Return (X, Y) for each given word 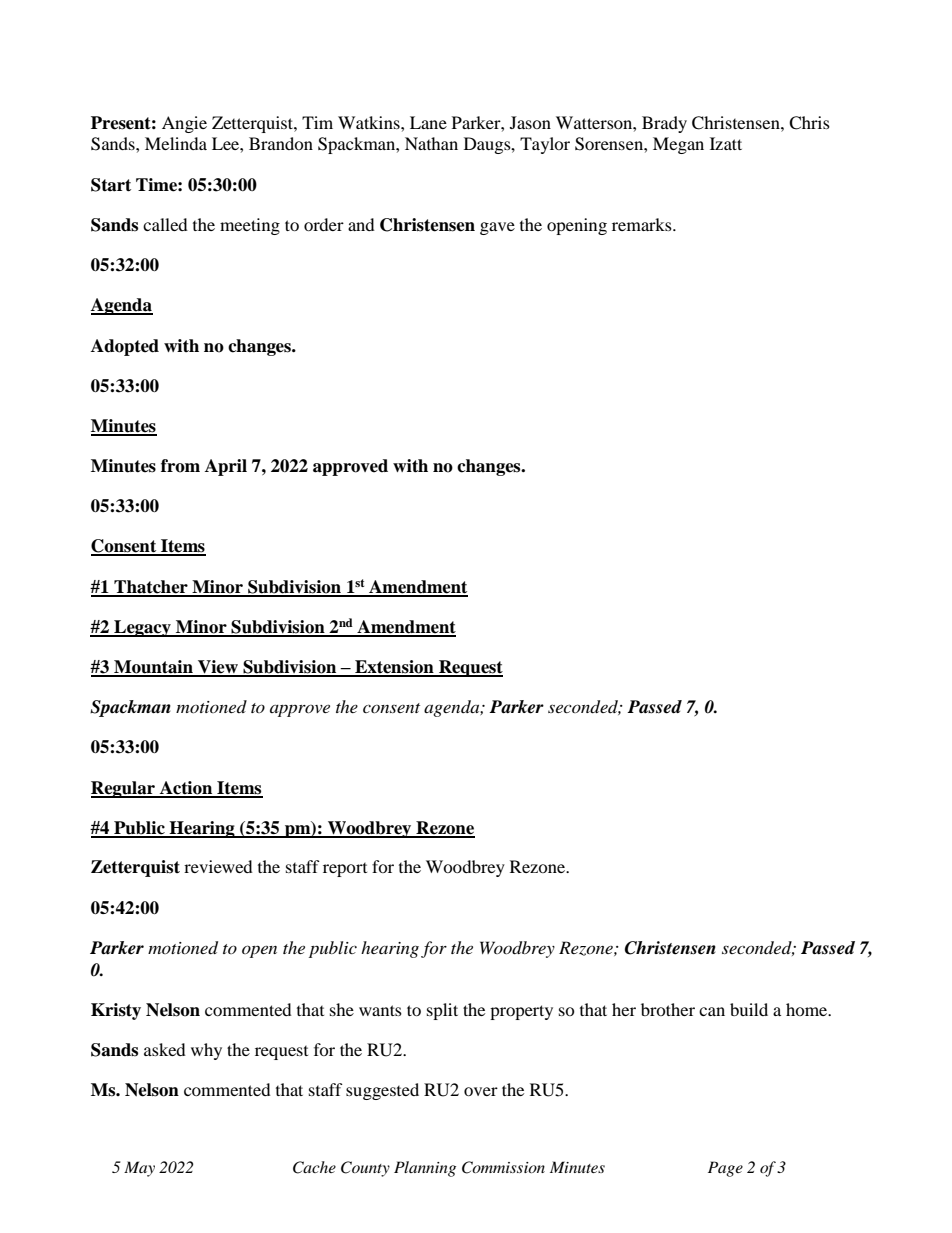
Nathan (431, 143)
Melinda (176, 143)
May (139, 1169)
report (345, 870)
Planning (425, 1169)
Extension (394, 668)
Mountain (153, 668)
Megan (678, 145)
